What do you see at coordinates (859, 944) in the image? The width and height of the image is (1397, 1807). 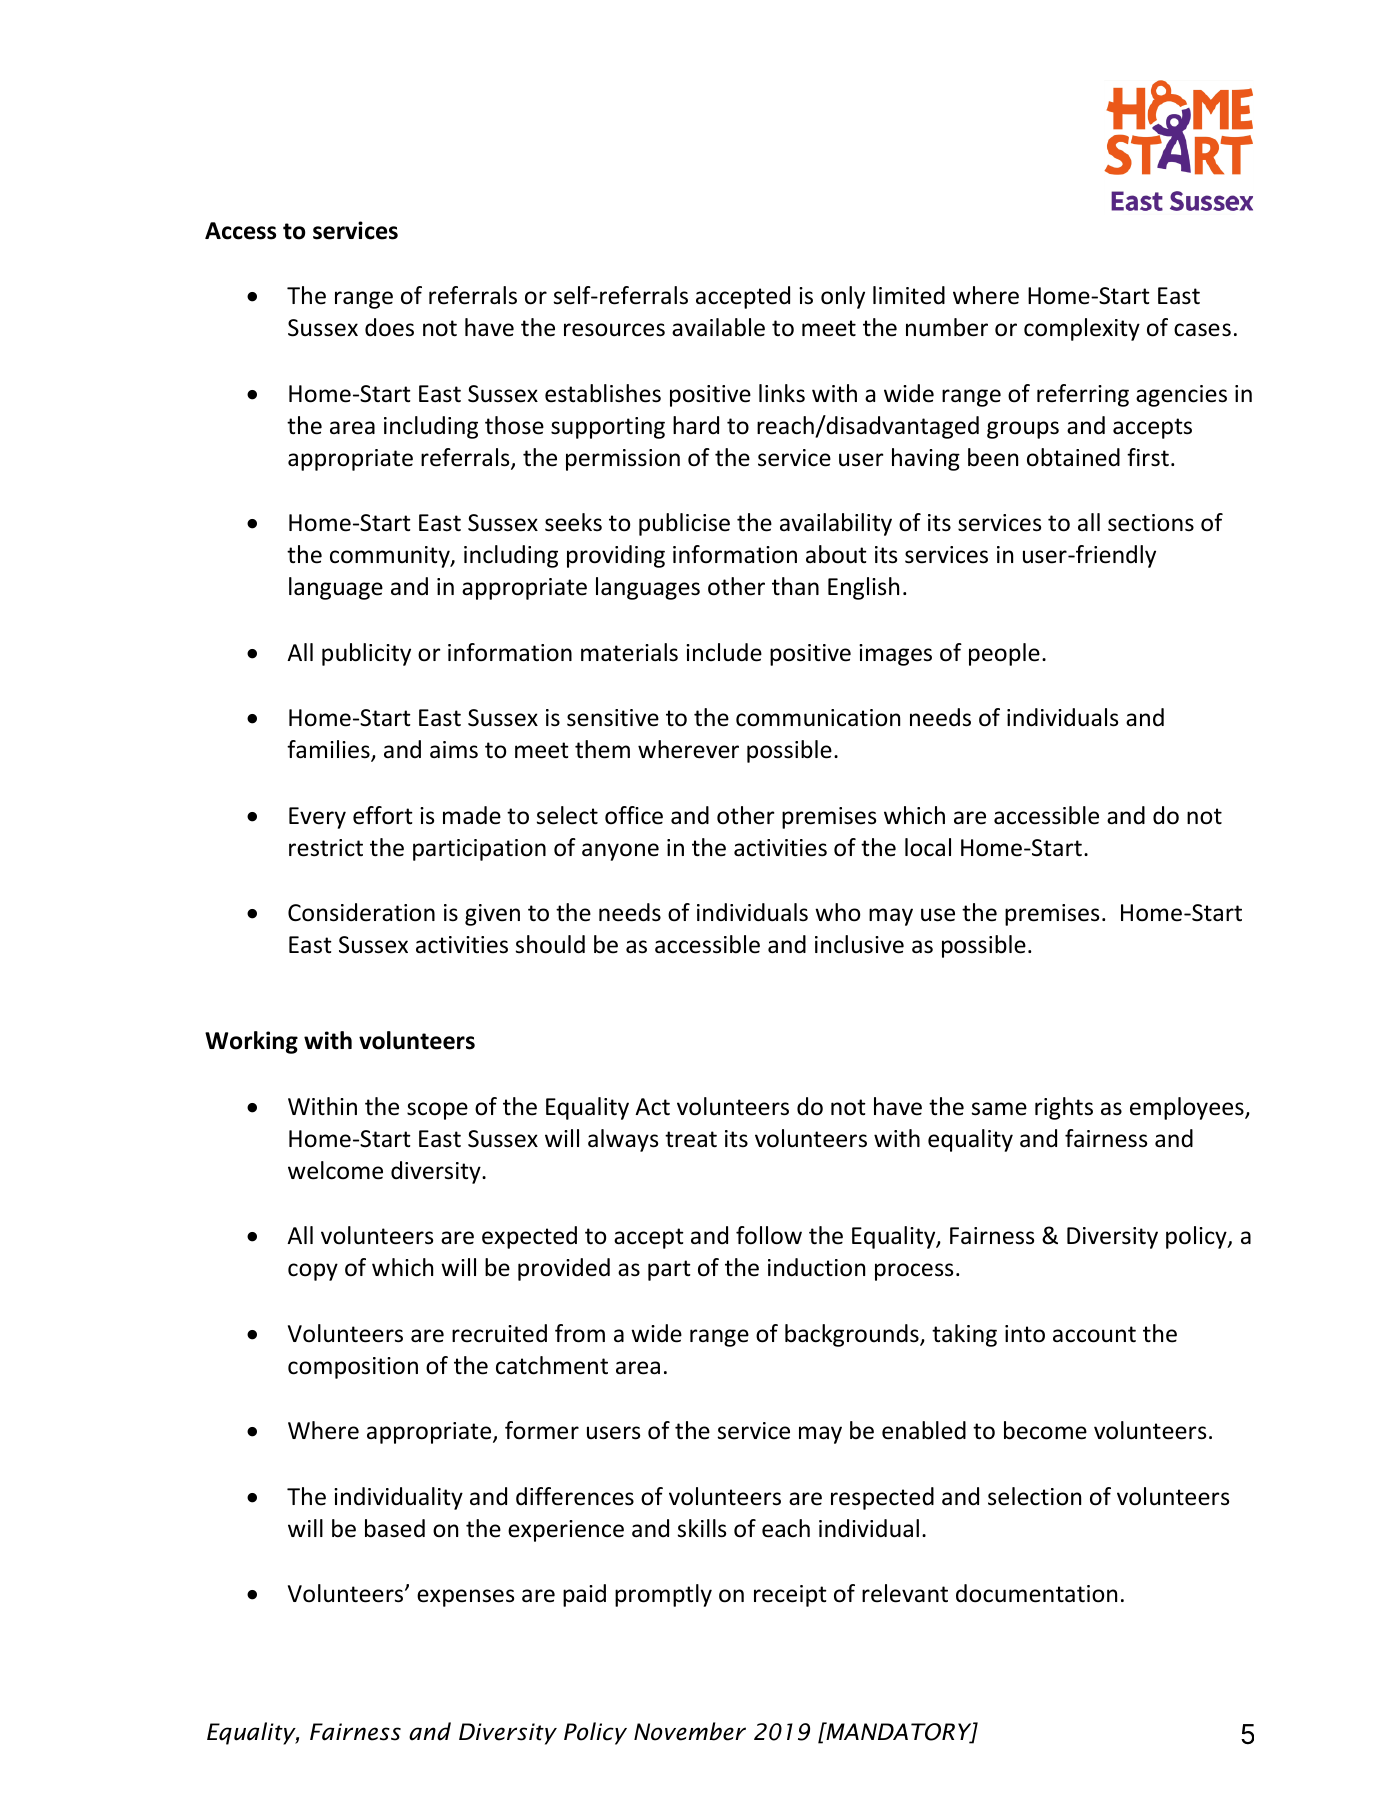 I see `inclusive` at bounding box center [859, 944].
